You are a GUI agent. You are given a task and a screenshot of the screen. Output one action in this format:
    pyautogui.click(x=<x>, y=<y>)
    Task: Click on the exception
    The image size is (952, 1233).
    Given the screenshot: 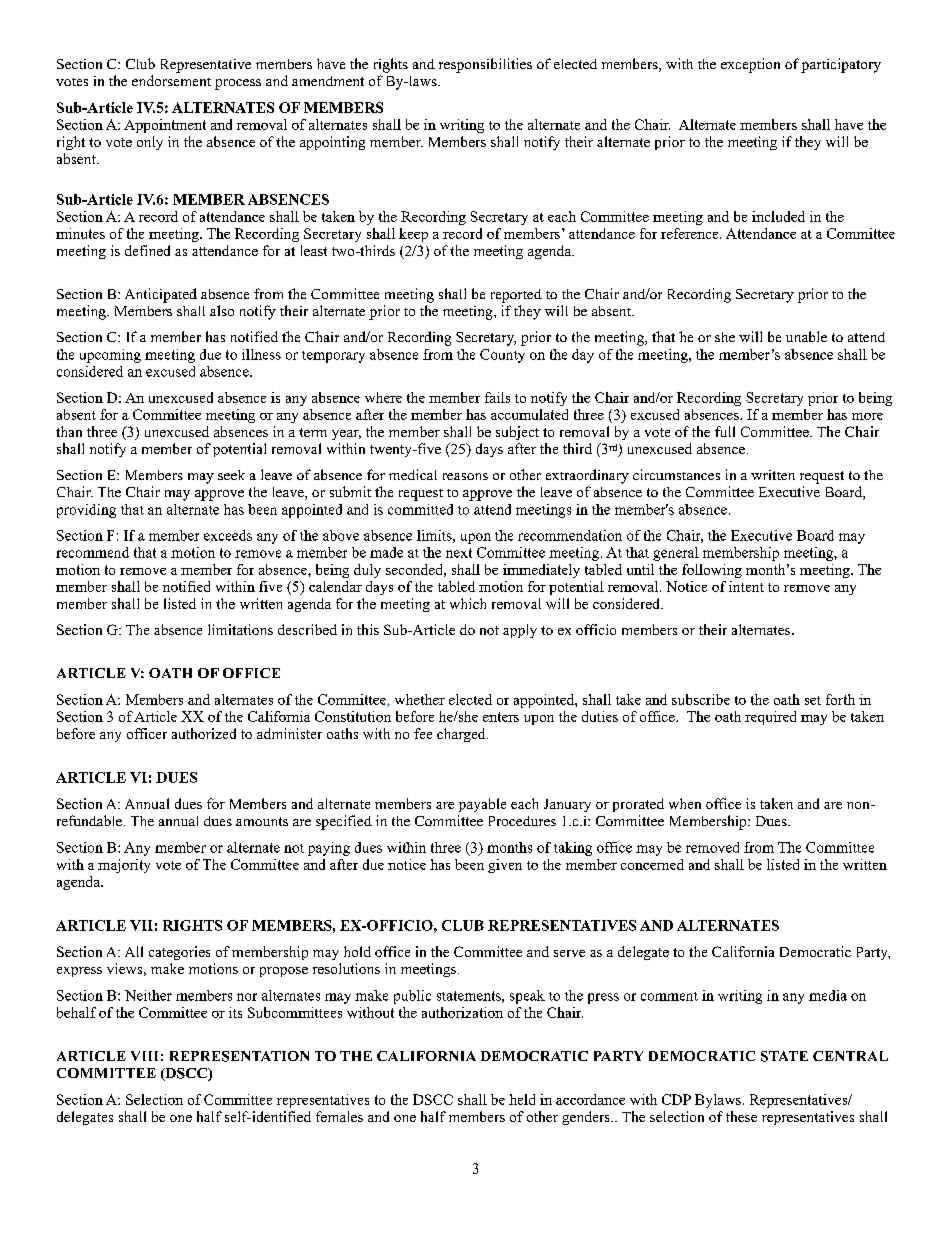 What is the action you would take?
    pyautogui.click(x=750, y=65)
